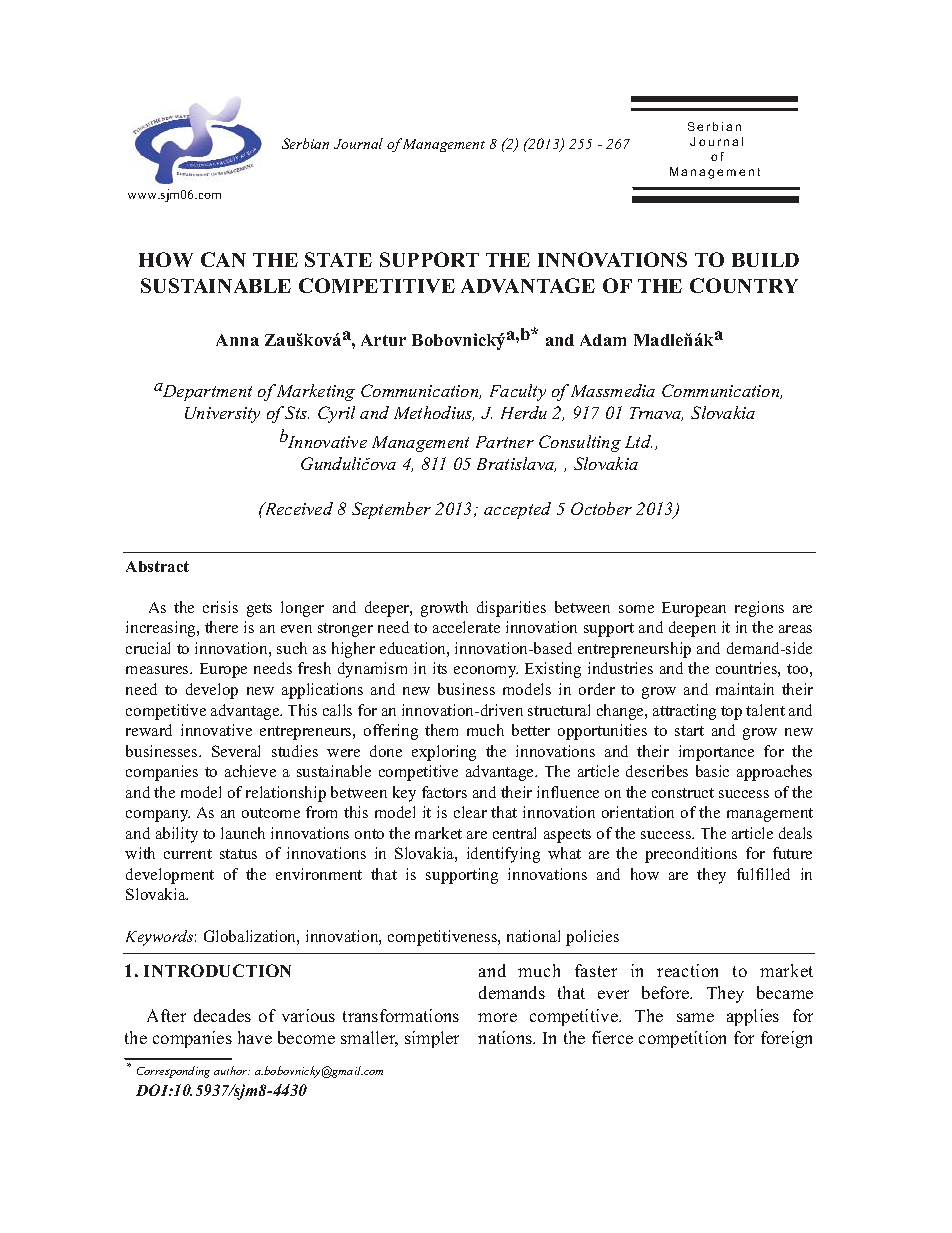 This screenshot has height=1233, width=952. What do you see at coordinates (232, 1070) in the screenshot?
I see `author` at bounding box center [232, 1070].
